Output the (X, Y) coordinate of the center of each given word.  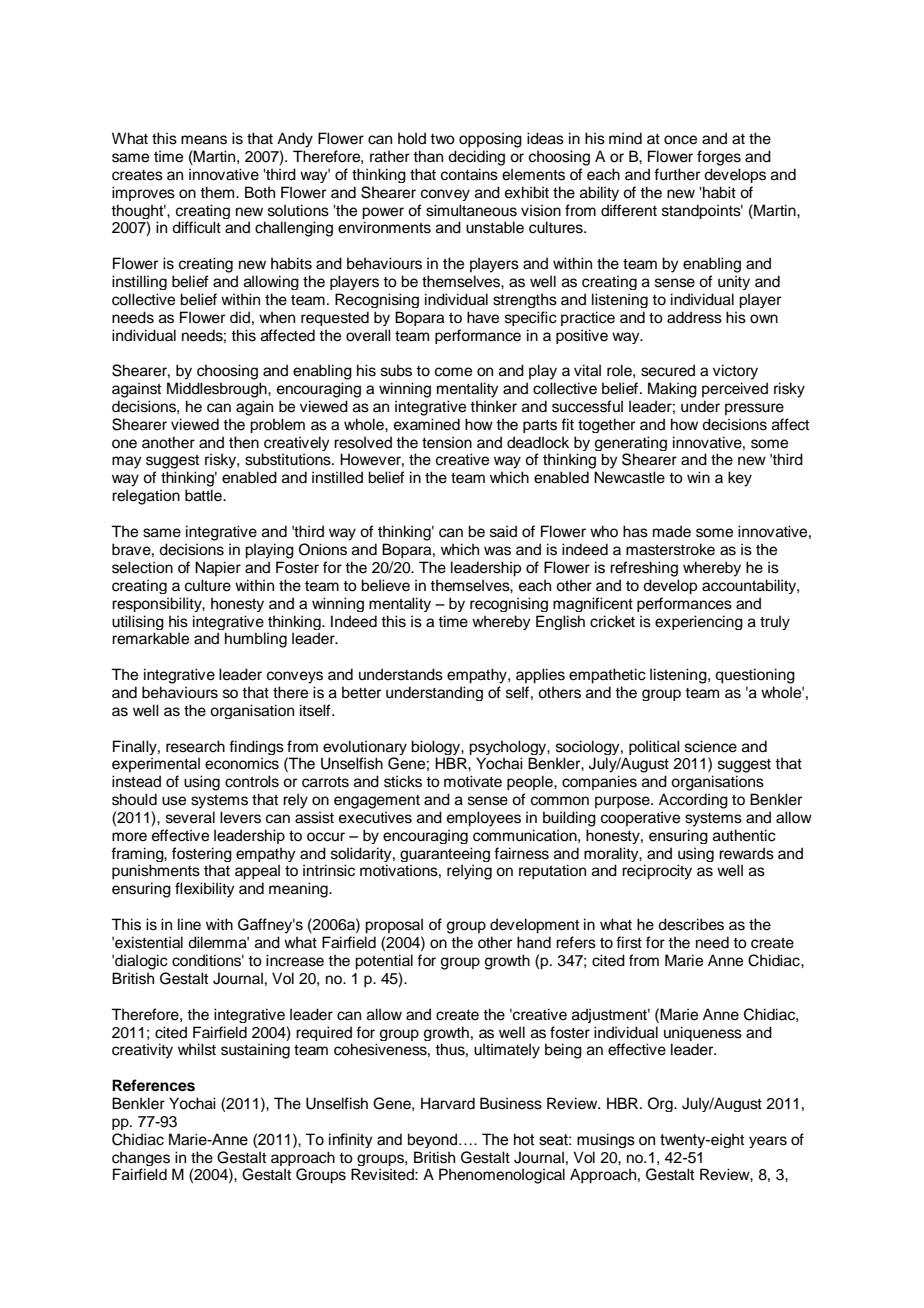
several (190, 817)
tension (447, 442)
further (677, 174)
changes (141, 1158)
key (740, 479)
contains (469, 174)
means (204, 140)
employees (484, 819)
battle (204, 495)
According (693, 801)
